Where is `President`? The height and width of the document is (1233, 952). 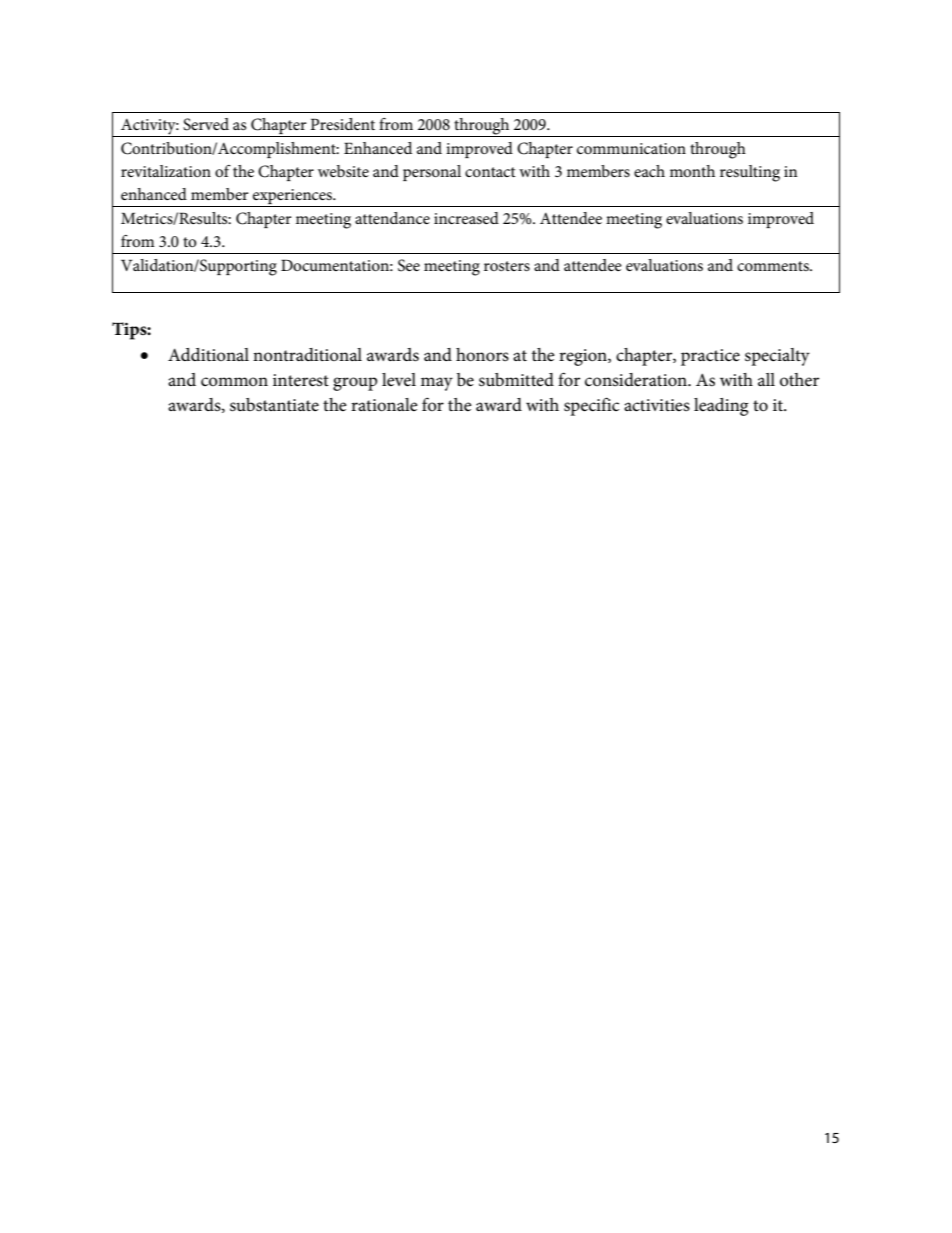
President is located at coordinates (342, 124).
